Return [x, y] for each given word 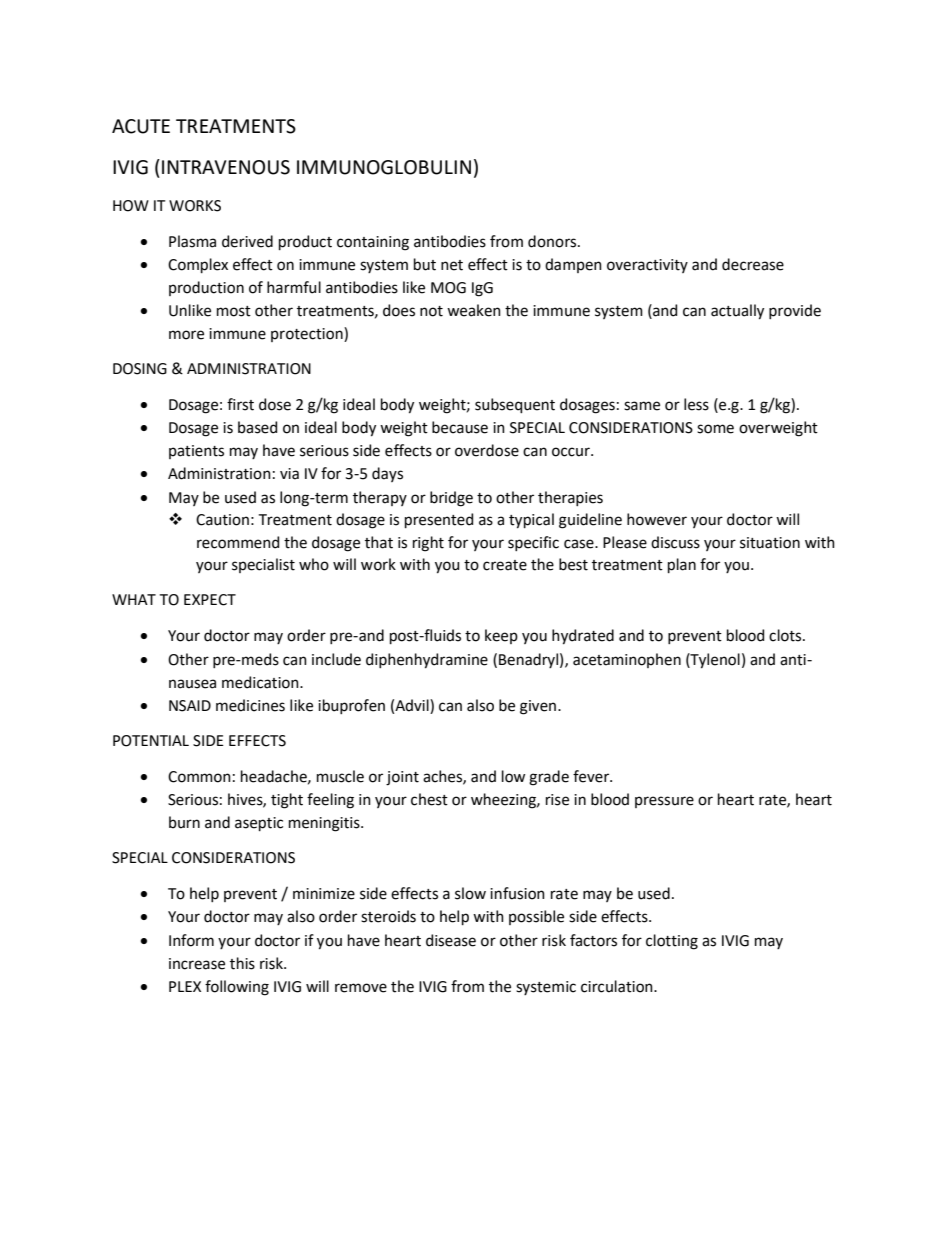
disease [451, 940]
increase [197, 964]
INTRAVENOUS [226, 167]
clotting [672, 942]
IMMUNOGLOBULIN [384, 167]
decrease [753, 264]
